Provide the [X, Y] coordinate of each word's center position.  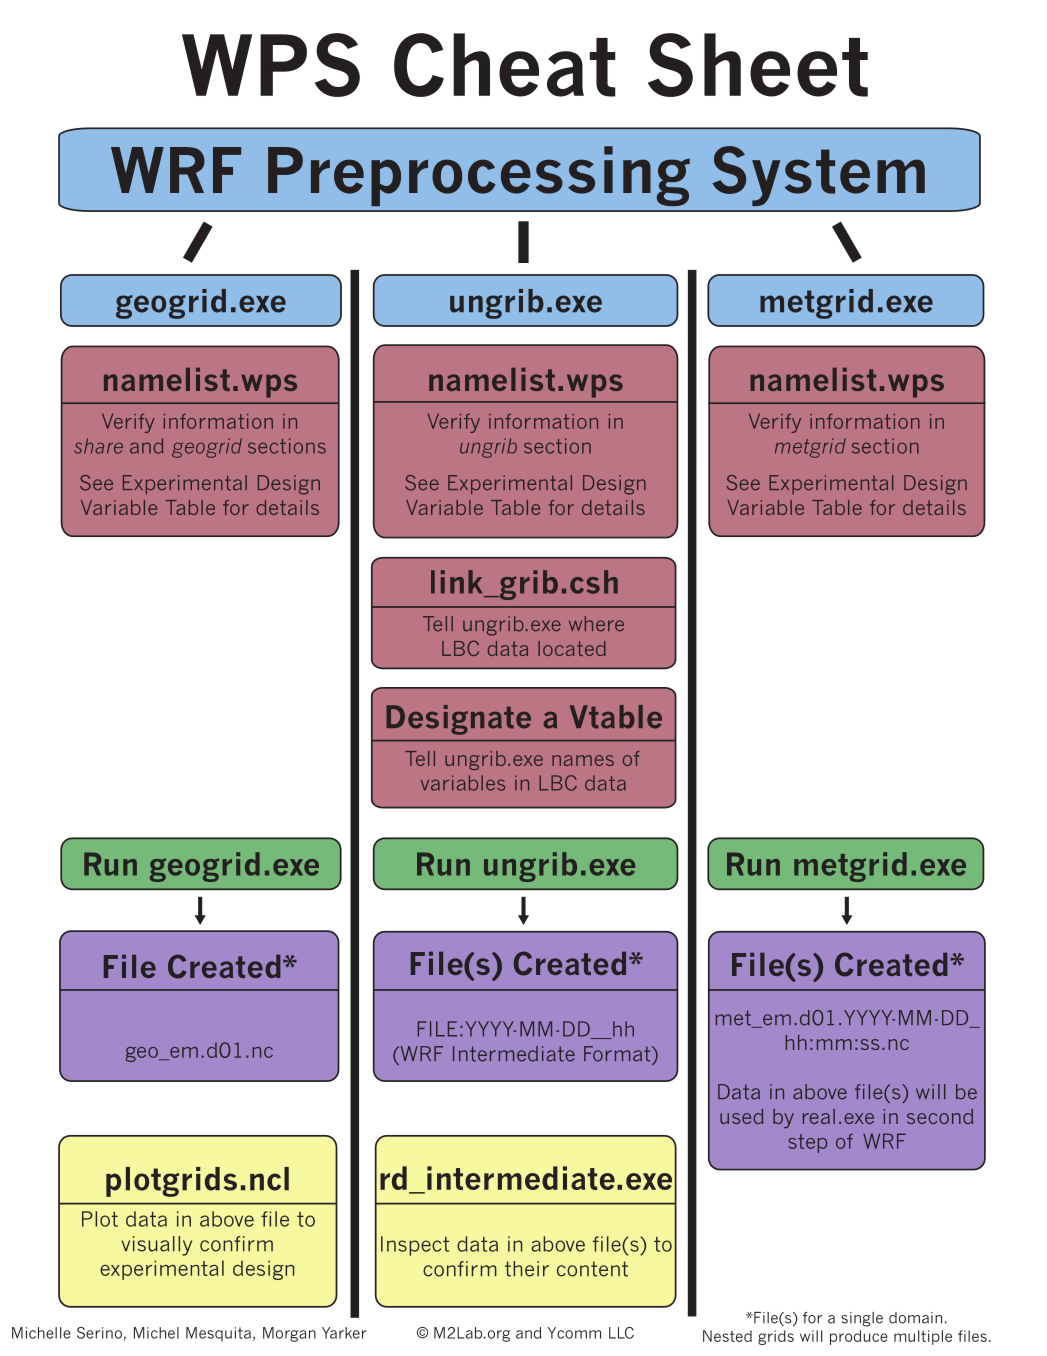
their [527, 1269]
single [862, 1319]
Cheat [505, 65]
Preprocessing [479, 176]
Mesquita [218, 1334]
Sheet [758, 65]
